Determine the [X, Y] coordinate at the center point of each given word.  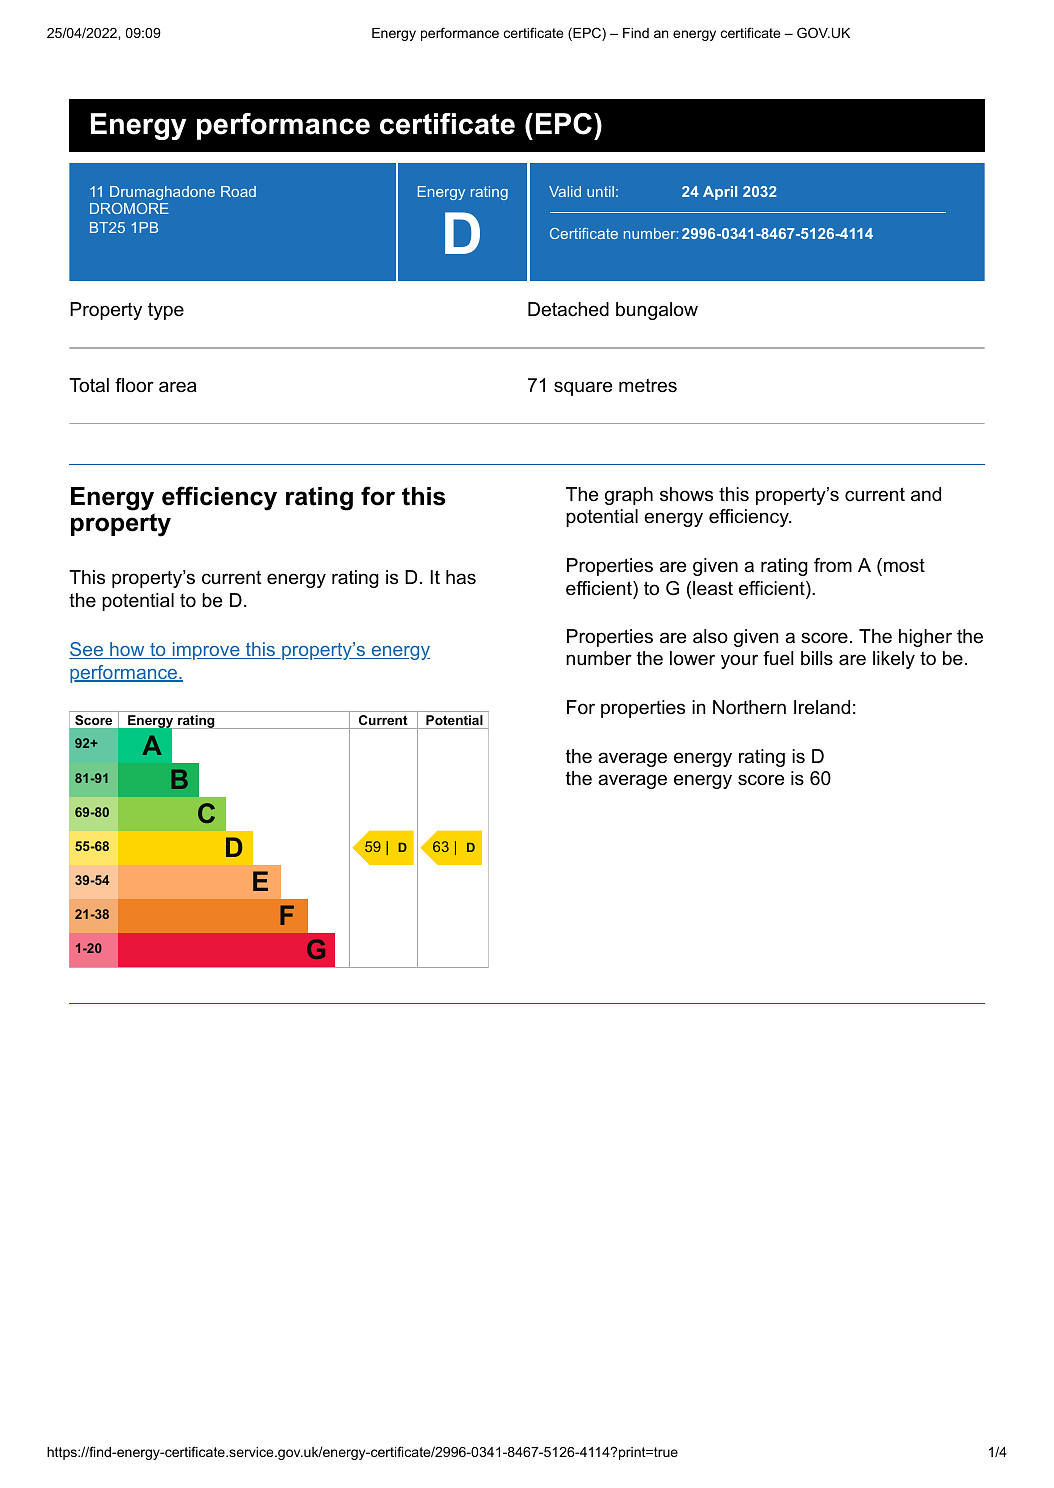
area [178, 386]
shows [686, 494]
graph [629, 496]
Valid [565, 191]
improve [206, 651]
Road [238, 191]
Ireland [822, 707]
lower [692, 658]
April [720, 193]
